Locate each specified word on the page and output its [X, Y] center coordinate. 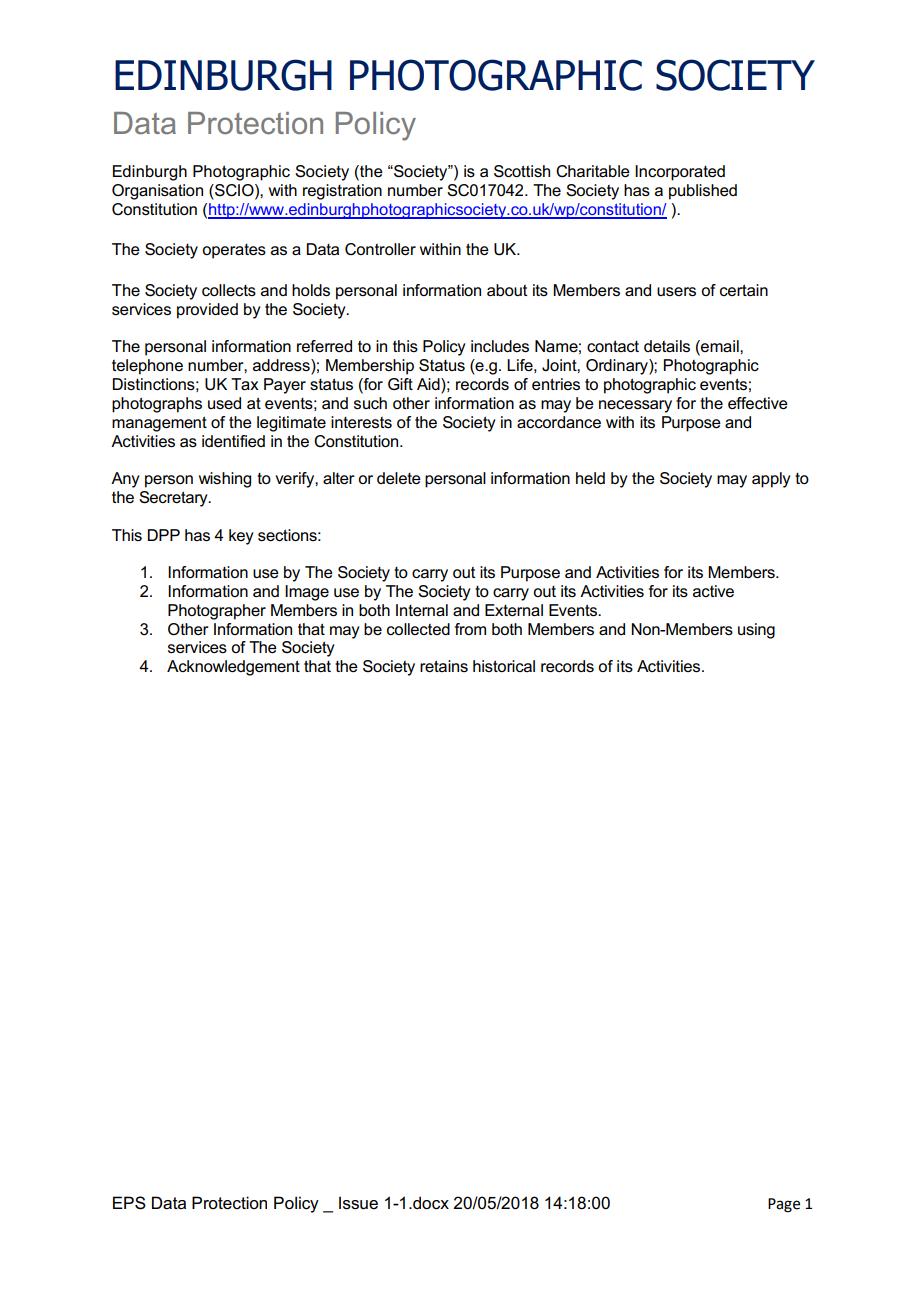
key [241, 537]
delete [399, 478]
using [756, 631]
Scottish [522, 171]
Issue [358, 1203]
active [713, 591]
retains [444, 666]
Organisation [157, 192]
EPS [129, 1203]
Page [784, 1205]
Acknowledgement [233, 668]
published [703, 192]
